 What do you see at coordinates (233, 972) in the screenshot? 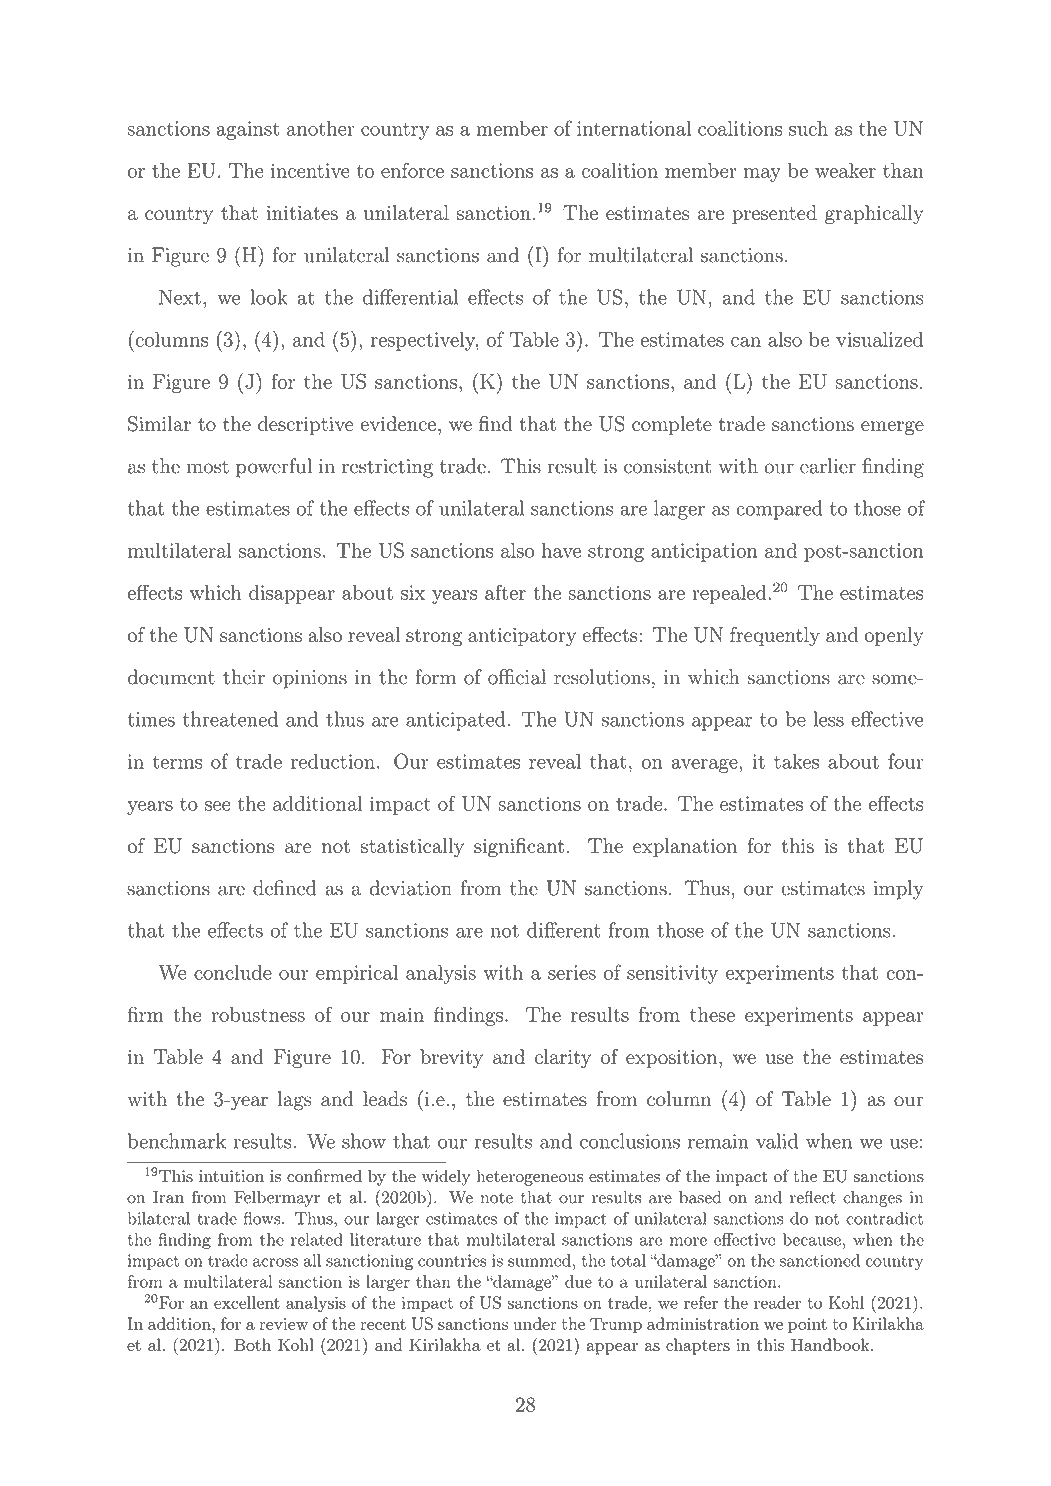
I see `conclude` at bounding box center [233, 972].
